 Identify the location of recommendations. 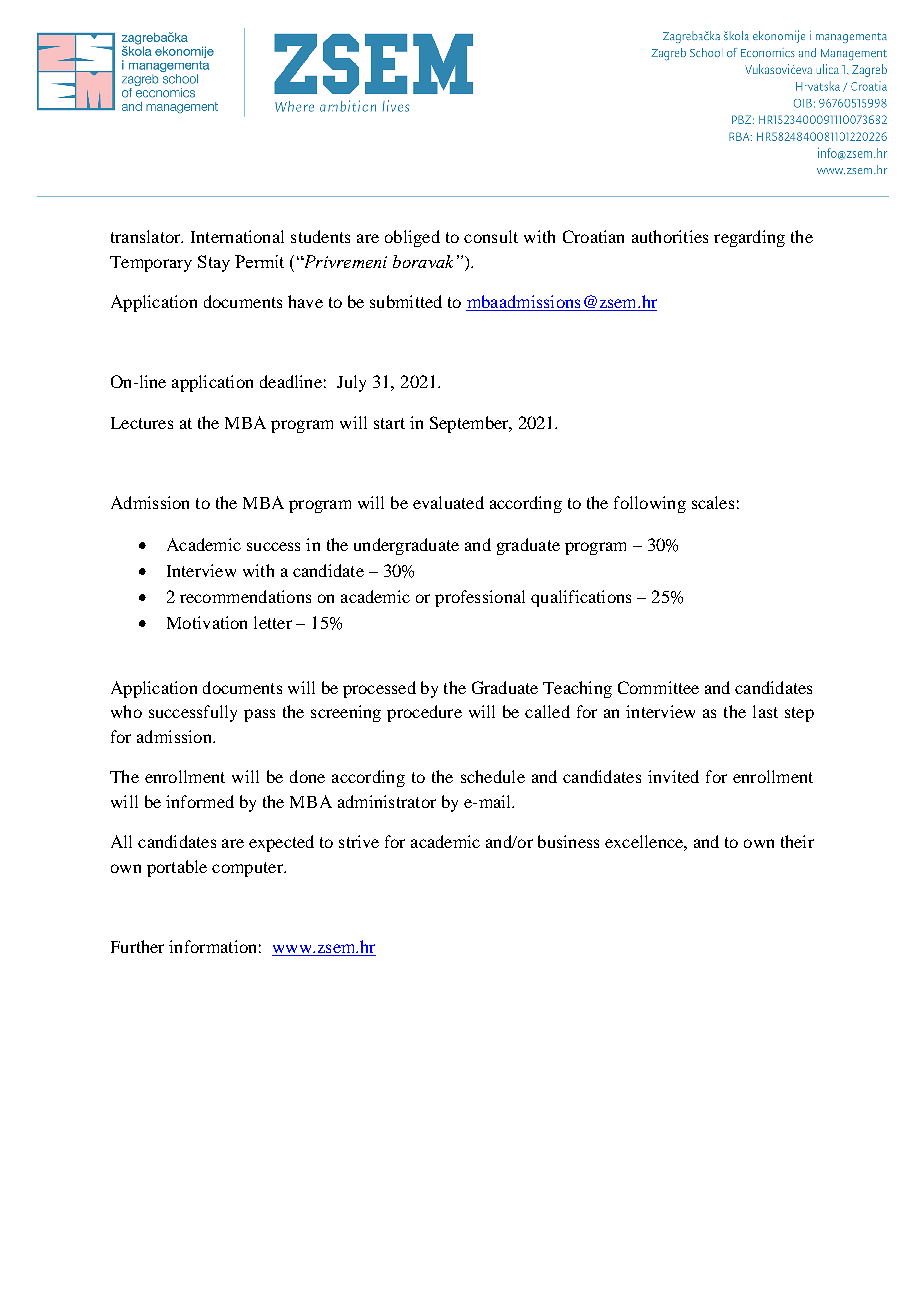
(245, 596).
